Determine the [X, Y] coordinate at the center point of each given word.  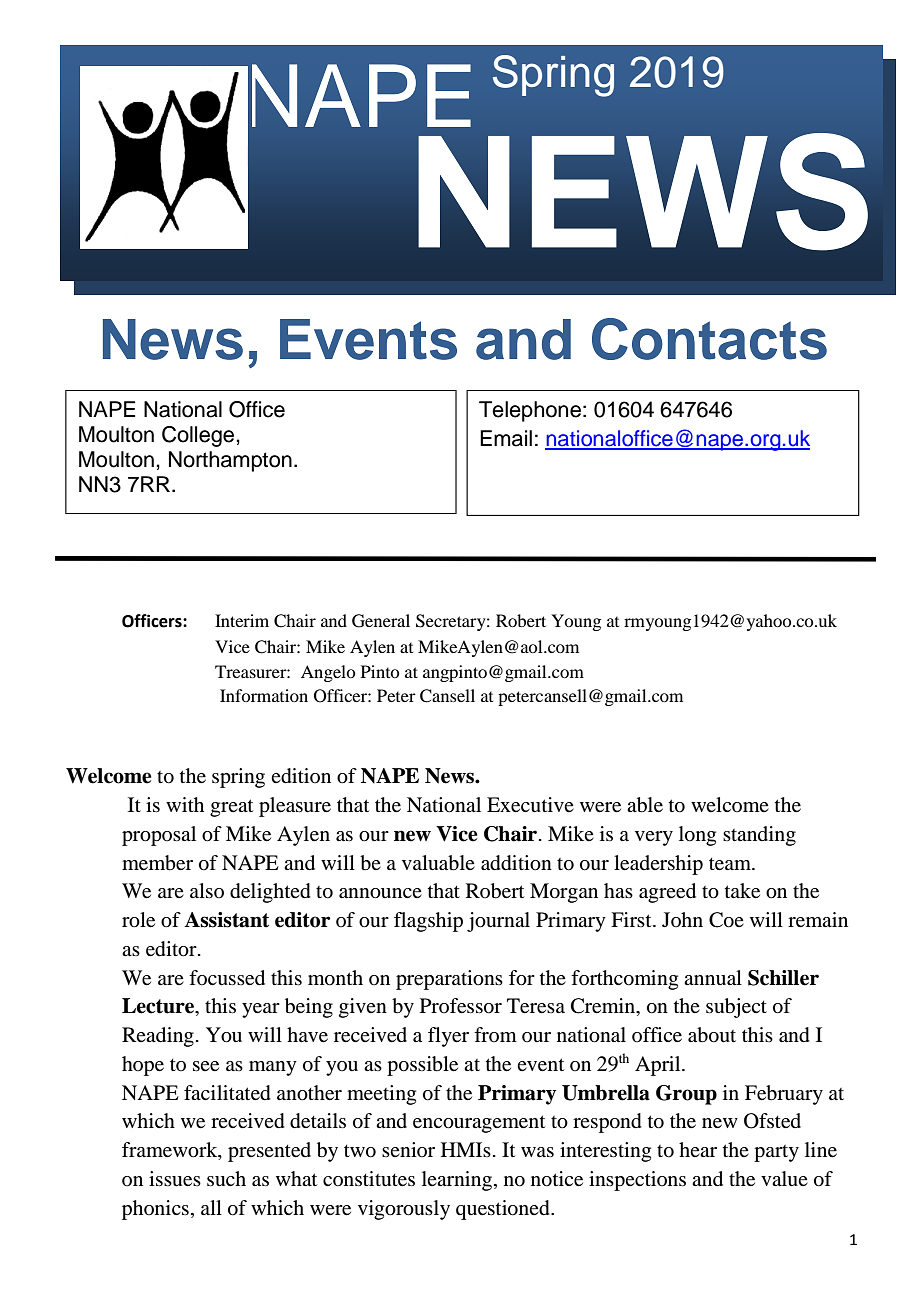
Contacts [709, 339]
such [226, 1178]
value [784, 1179]
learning [457, 1181]
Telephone [530, 411]
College [199, 436]
